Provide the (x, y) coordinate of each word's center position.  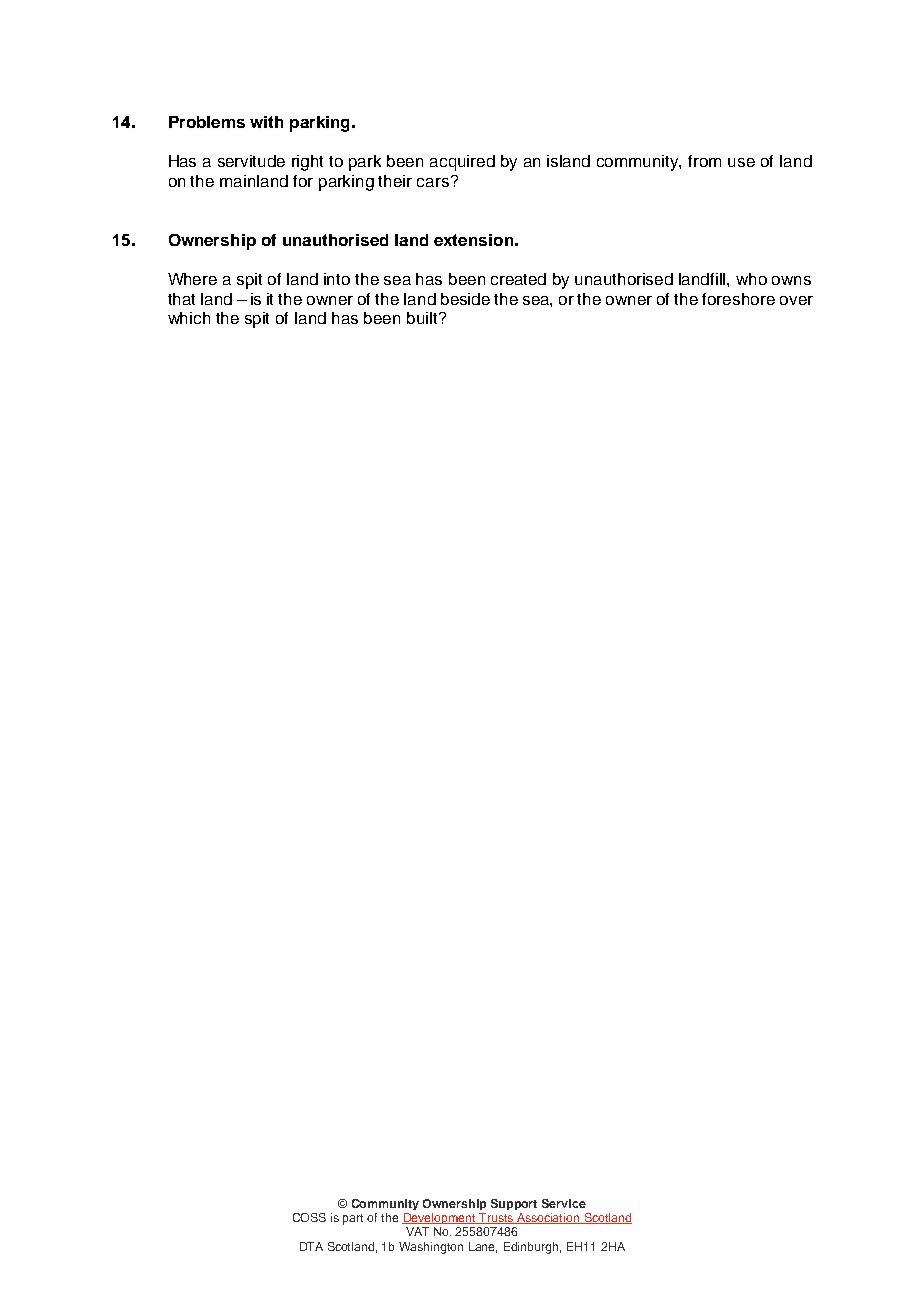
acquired (462, 163)
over (796, 300)
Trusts (496, 1218)
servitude (251, 161)
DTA (311, 1246)
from (704, 161)
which (189, 318)
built (423, 318)
